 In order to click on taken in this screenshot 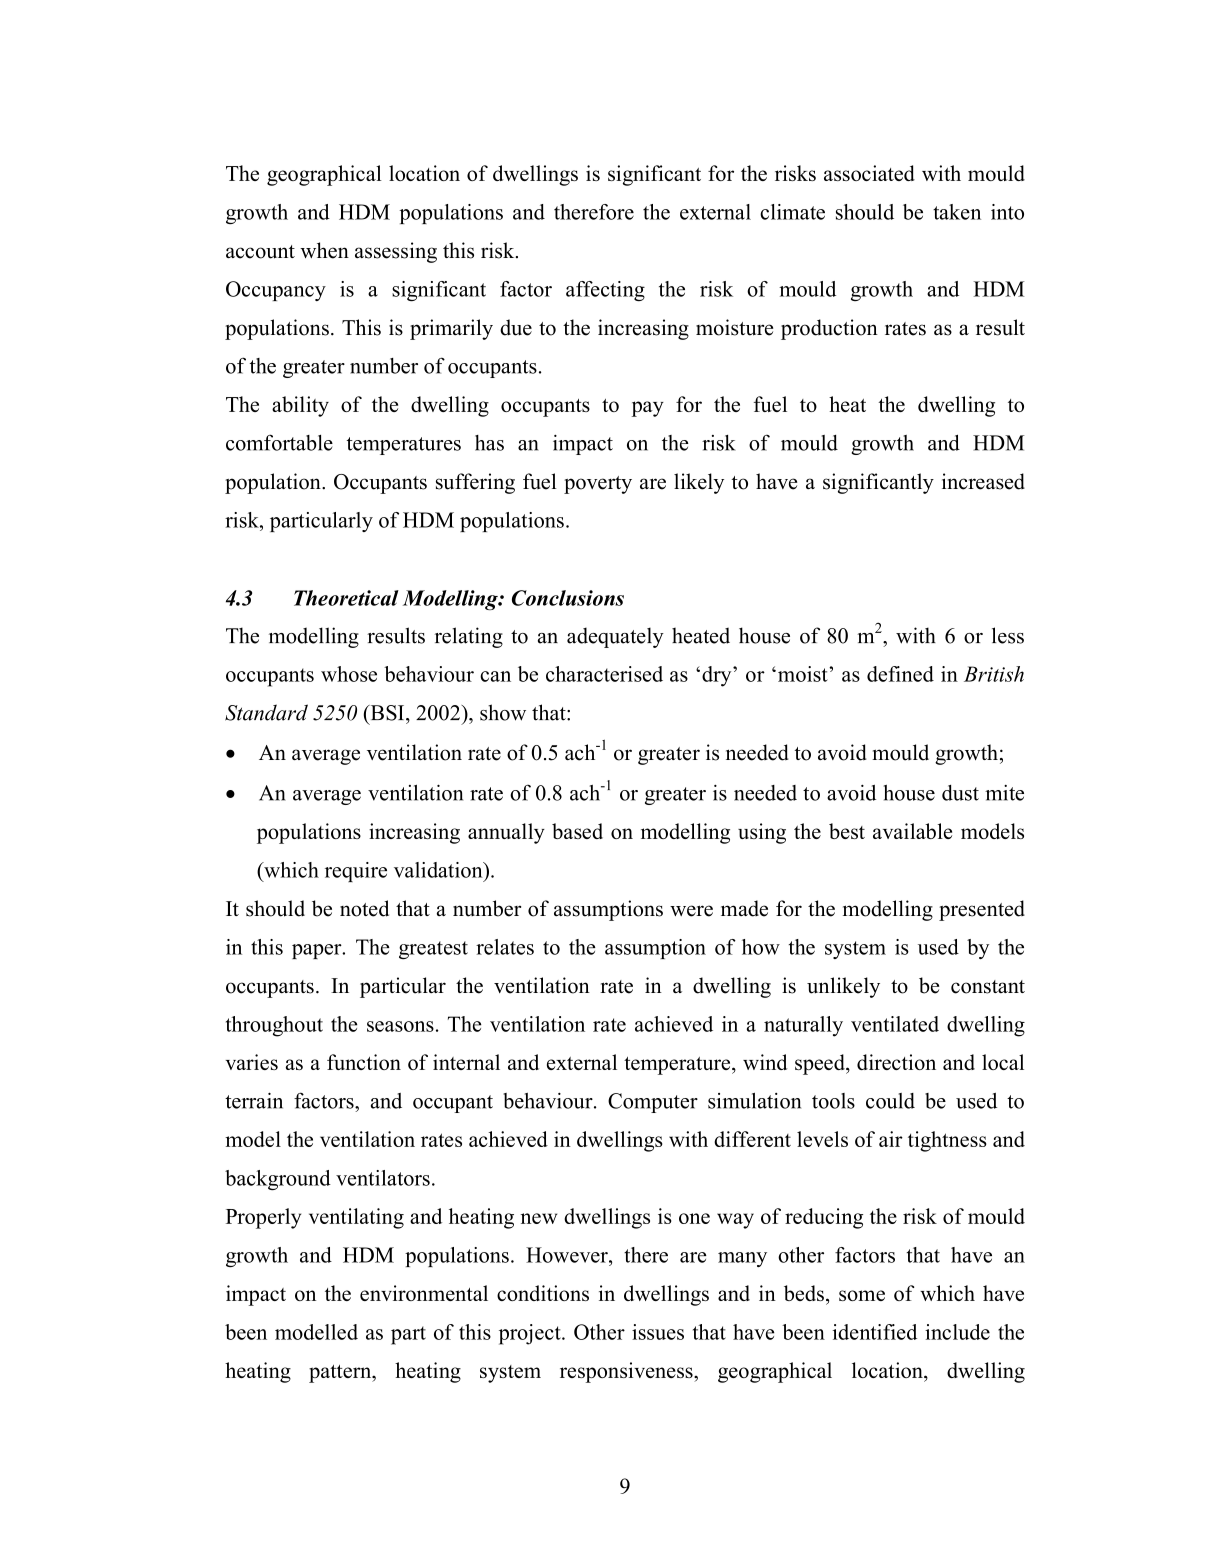, I will do `click(957, 212)`.
